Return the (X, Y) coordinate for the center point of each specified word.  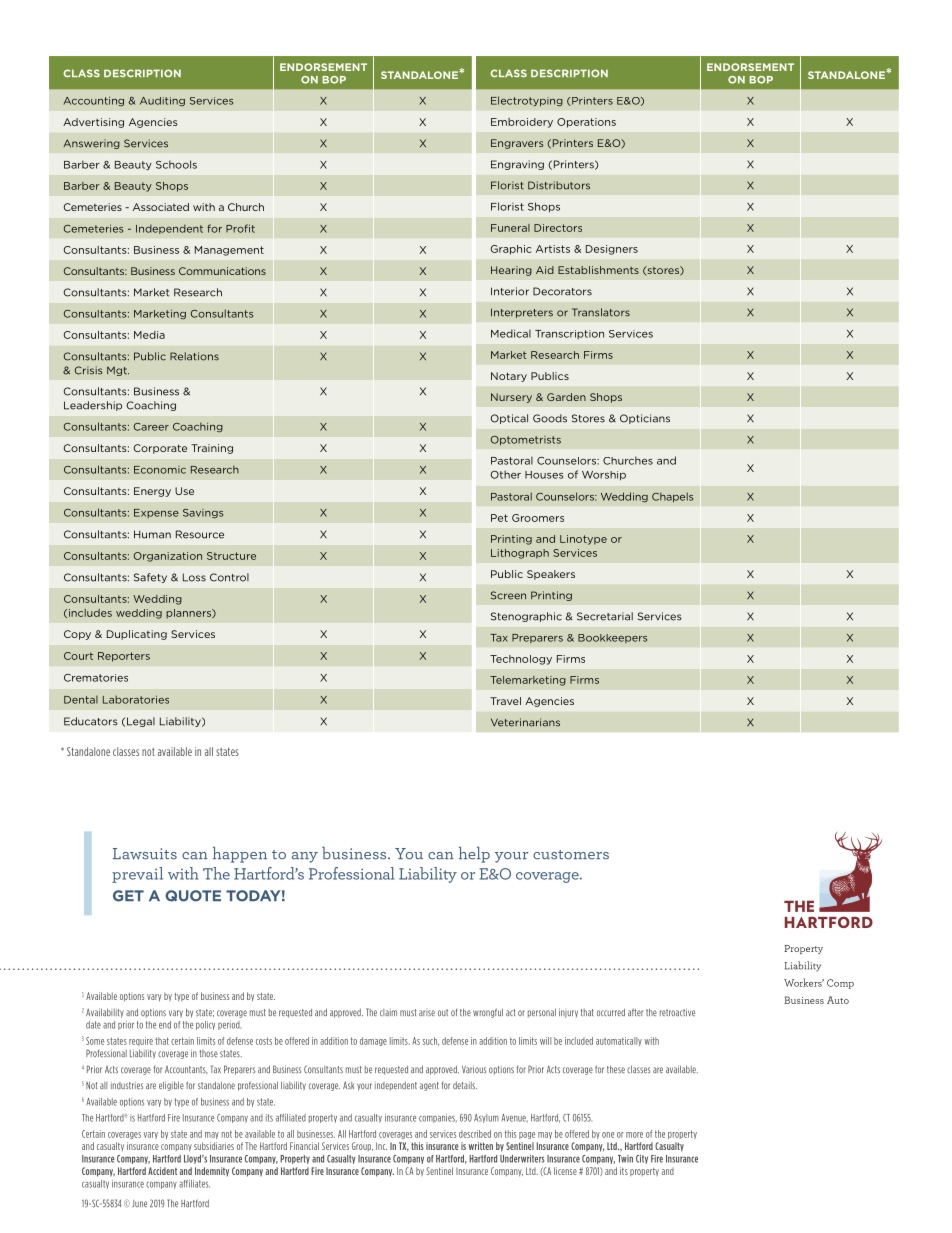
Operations (586, 123)
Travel (505, 701)
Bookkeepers (612, 638)
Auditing (162, 101)
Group (362, 1146)
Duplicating (137, 635)
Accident (162, 1171)
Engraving (517, 165)
